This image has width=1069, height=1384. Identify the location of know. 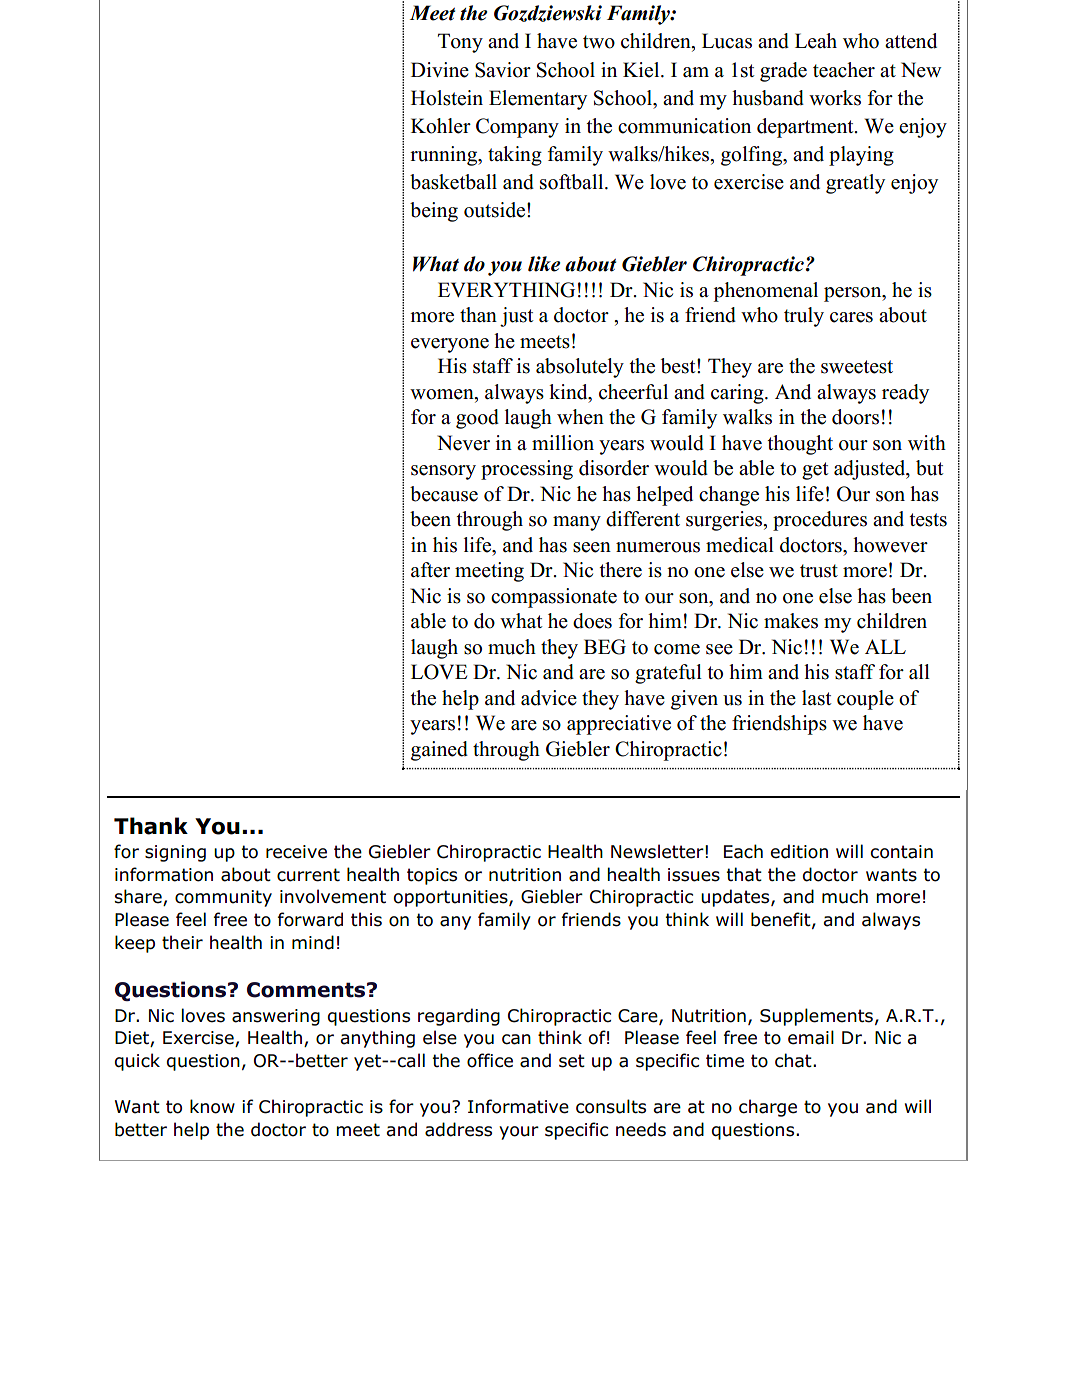
(212, 1106).
